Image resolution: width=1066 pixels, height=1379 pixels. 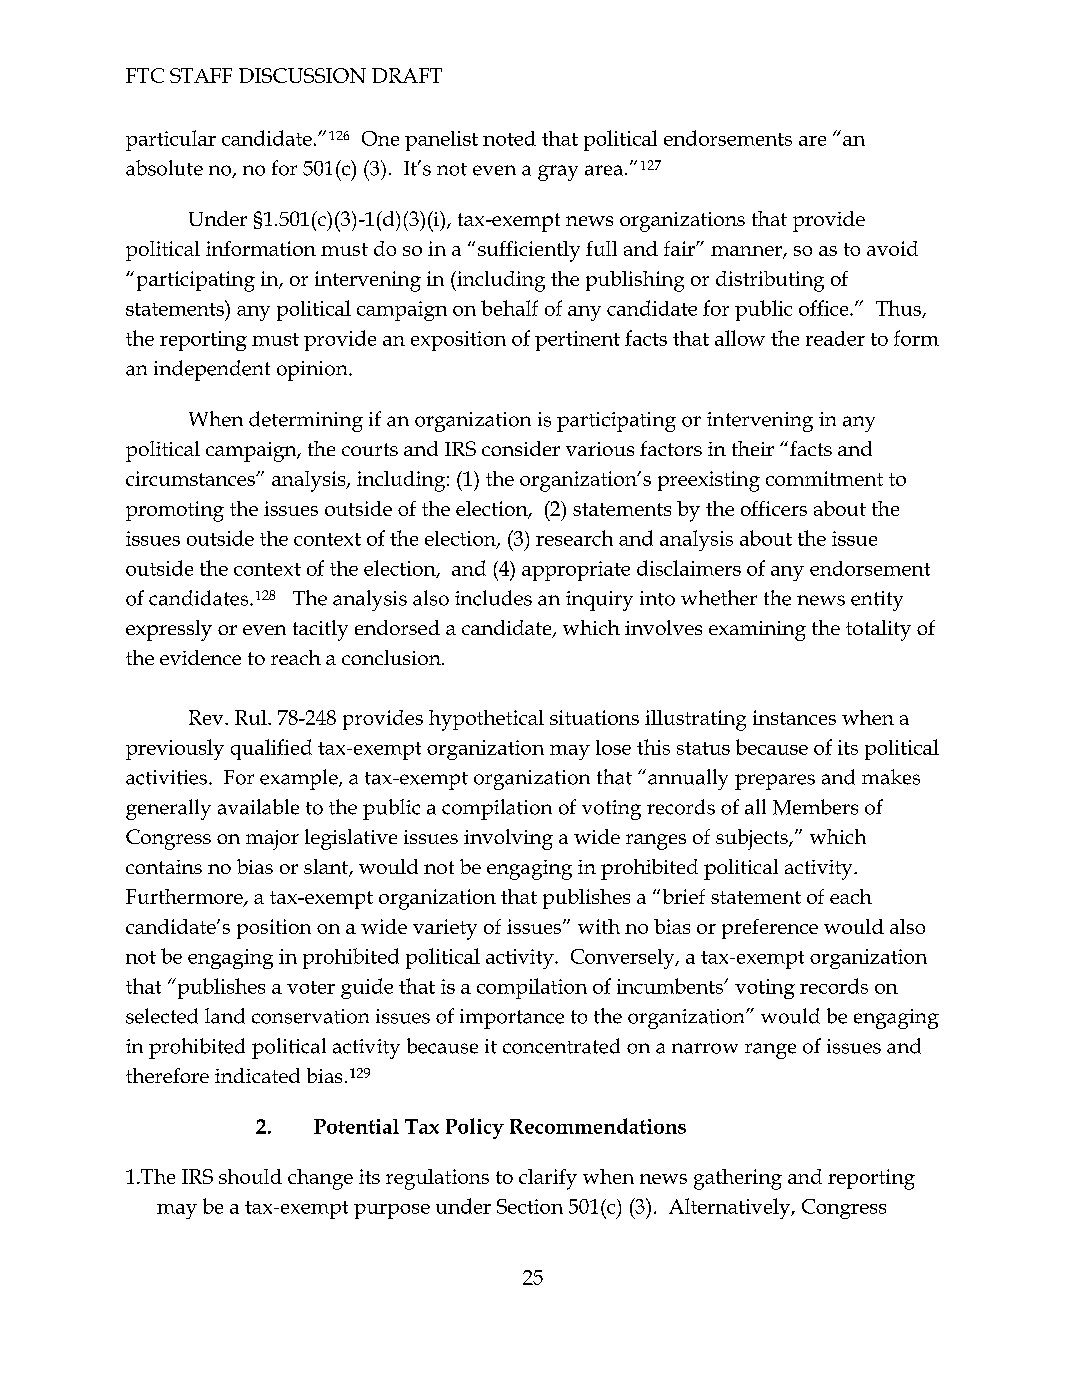 What do you see at coordinates (250, 1176) in the document?
I see `should` at bounding box center [250, 1176].
